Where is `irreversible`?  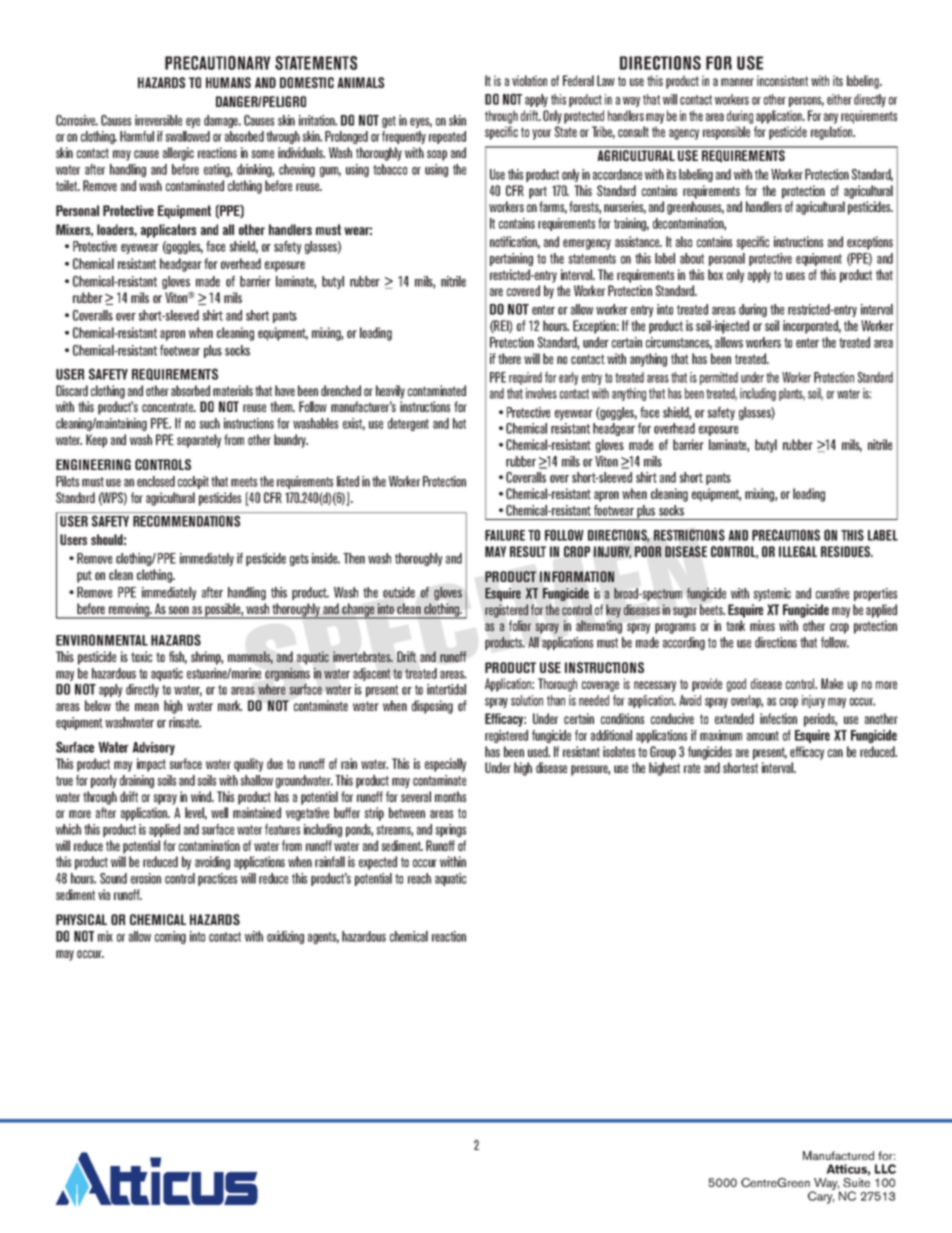 irreversible is located at coordinates (158, 120).
